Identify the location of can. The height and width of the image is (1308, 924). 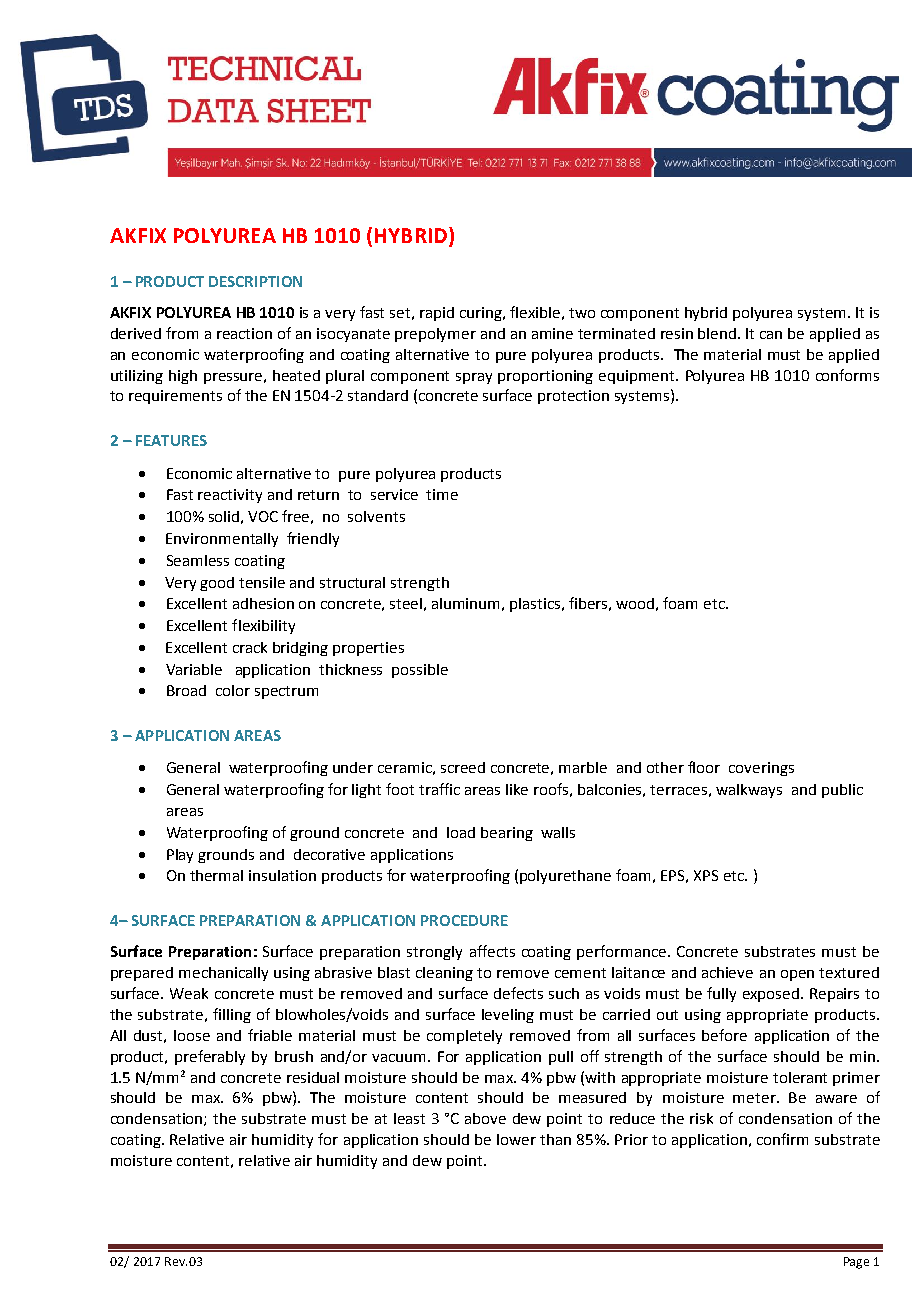
(771, 335).
